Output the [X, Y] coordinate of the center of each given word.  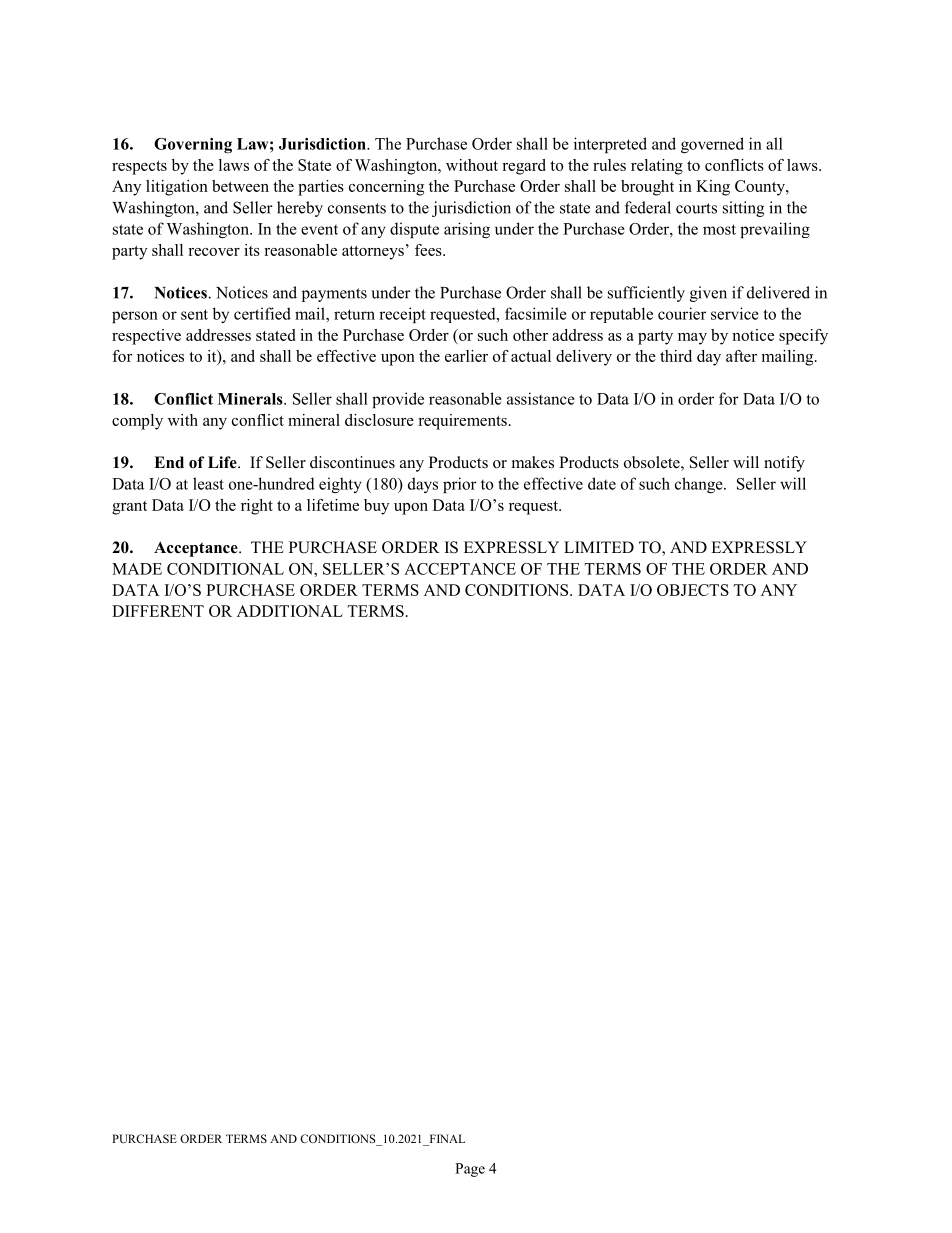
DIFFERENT [158, 611]
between [240, 186]
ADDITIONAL [290, 611]
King [713, 188]
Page [470, 1170]
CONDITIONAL [225, 569]
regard [524, 167]
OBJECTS [693, 590]
